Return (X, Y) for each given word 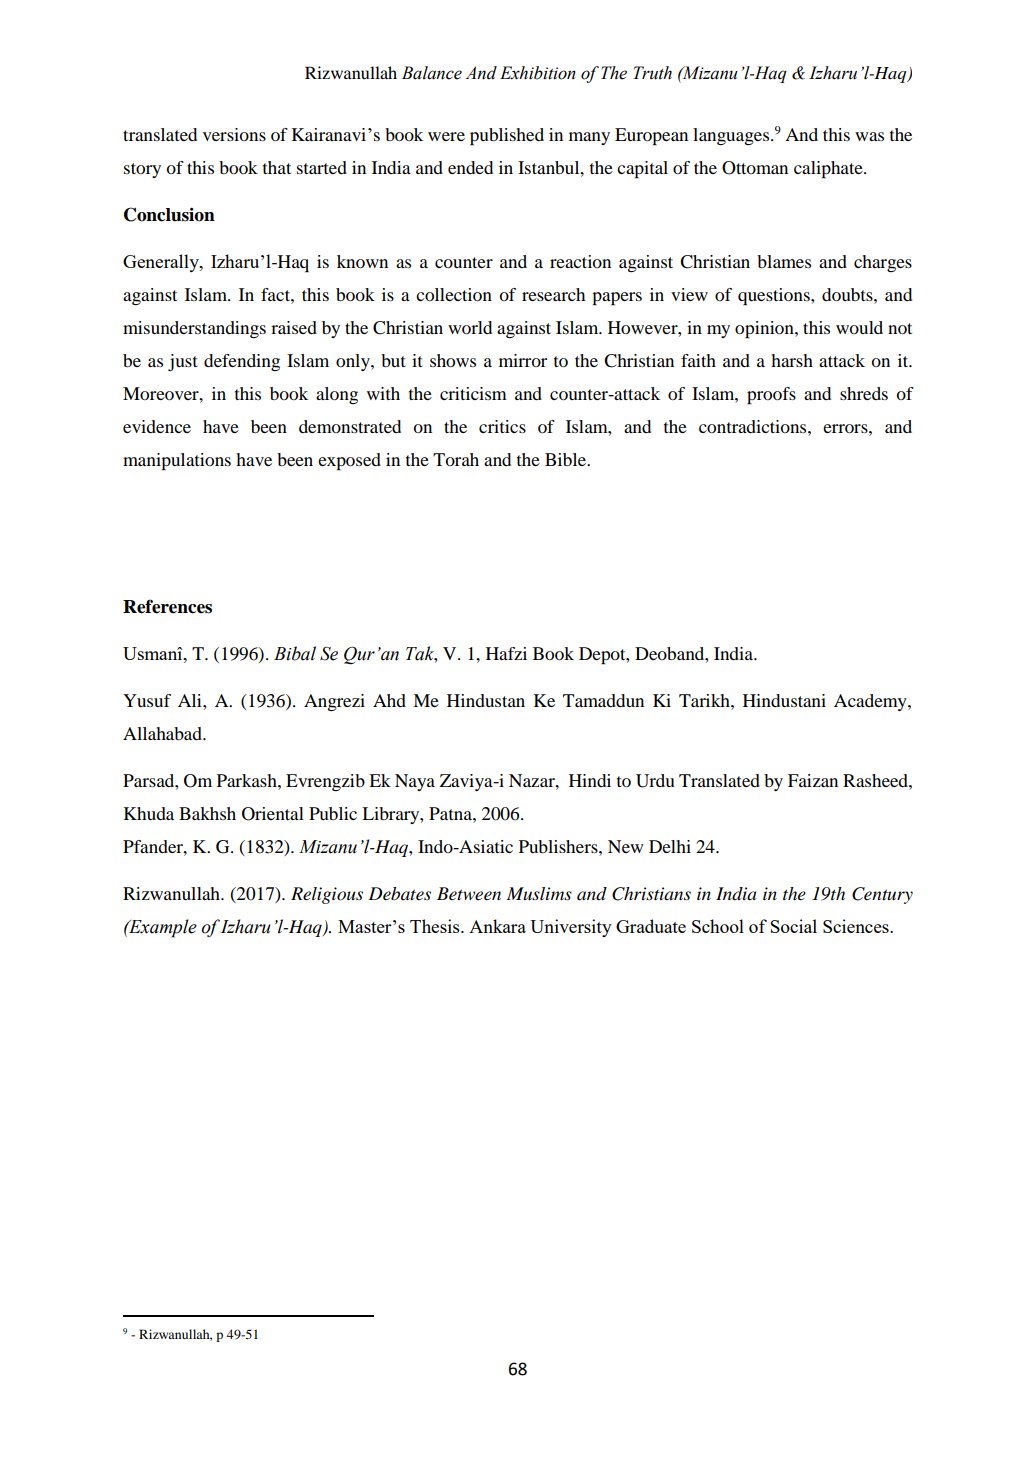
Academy (871, 702)
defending (242, 362)
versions (234, 134)
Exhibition (538, 73)
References (167, 606)
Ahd (389, 700)
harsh (792, 360)
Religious (327, 895)
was (869, 136)
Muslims (539, 893)
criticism (473, 393)
